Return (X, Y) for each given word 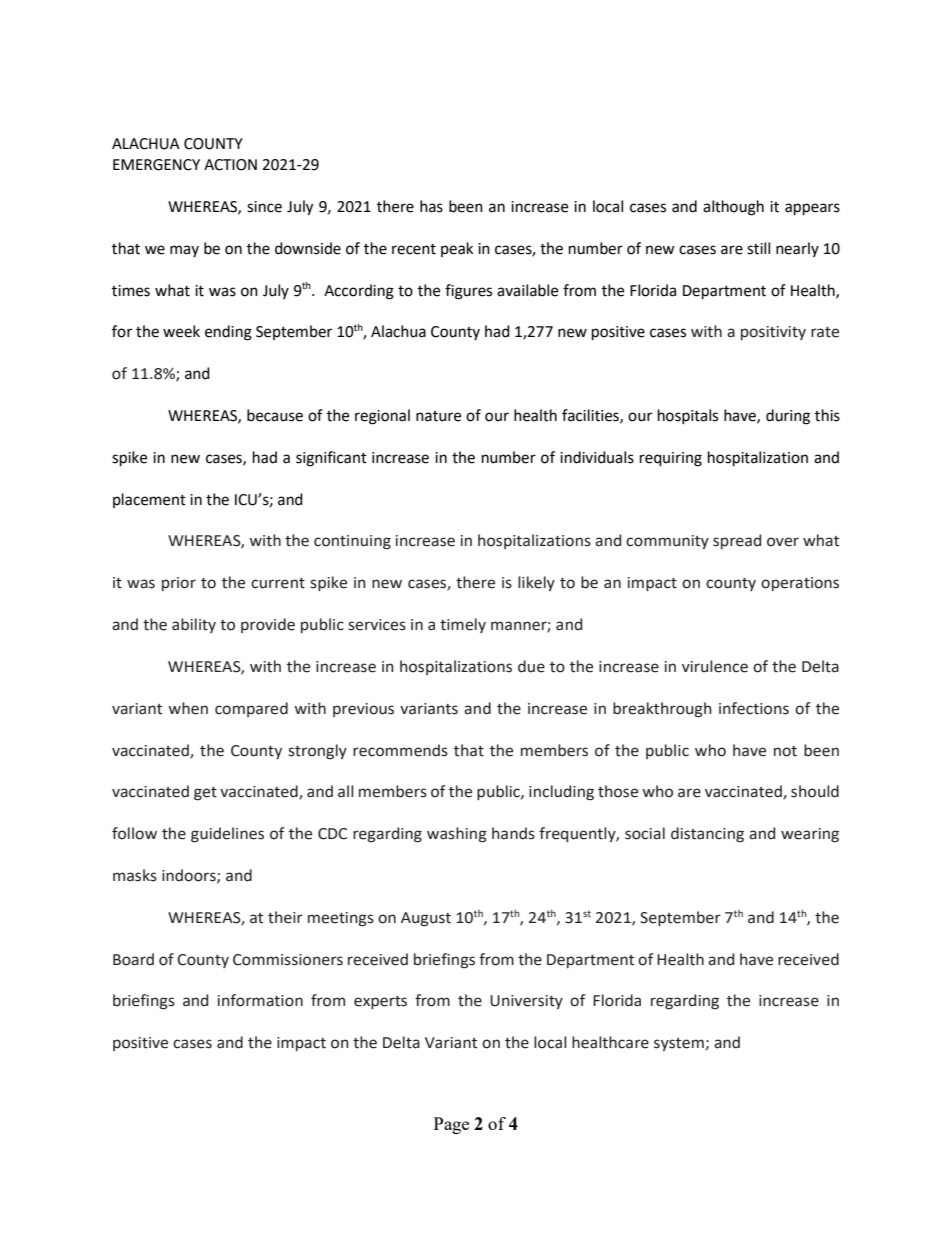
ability (194, 625)
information (260, 1000)
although (733, 208)
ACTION (230, 165)
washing (457, 835)
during (788, 417)
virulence (715, 666)
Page (451, 1125)
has (431, 206)
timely (463, 625)
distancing (707, 835)
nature (438, 416)
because (275, 415)
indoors (190, 876)
